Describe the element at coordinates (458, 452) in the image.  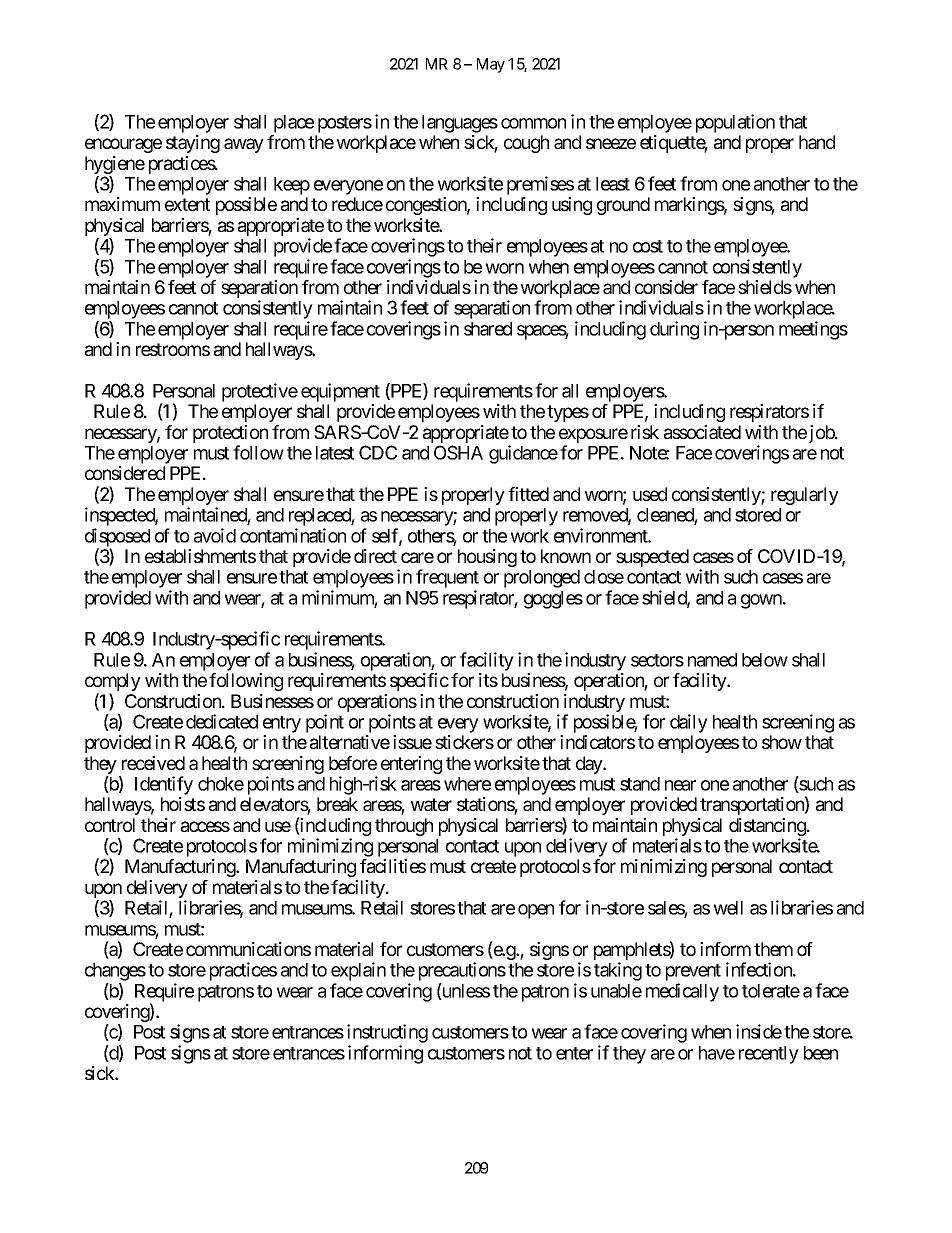
I see `OSHA` at that location.
